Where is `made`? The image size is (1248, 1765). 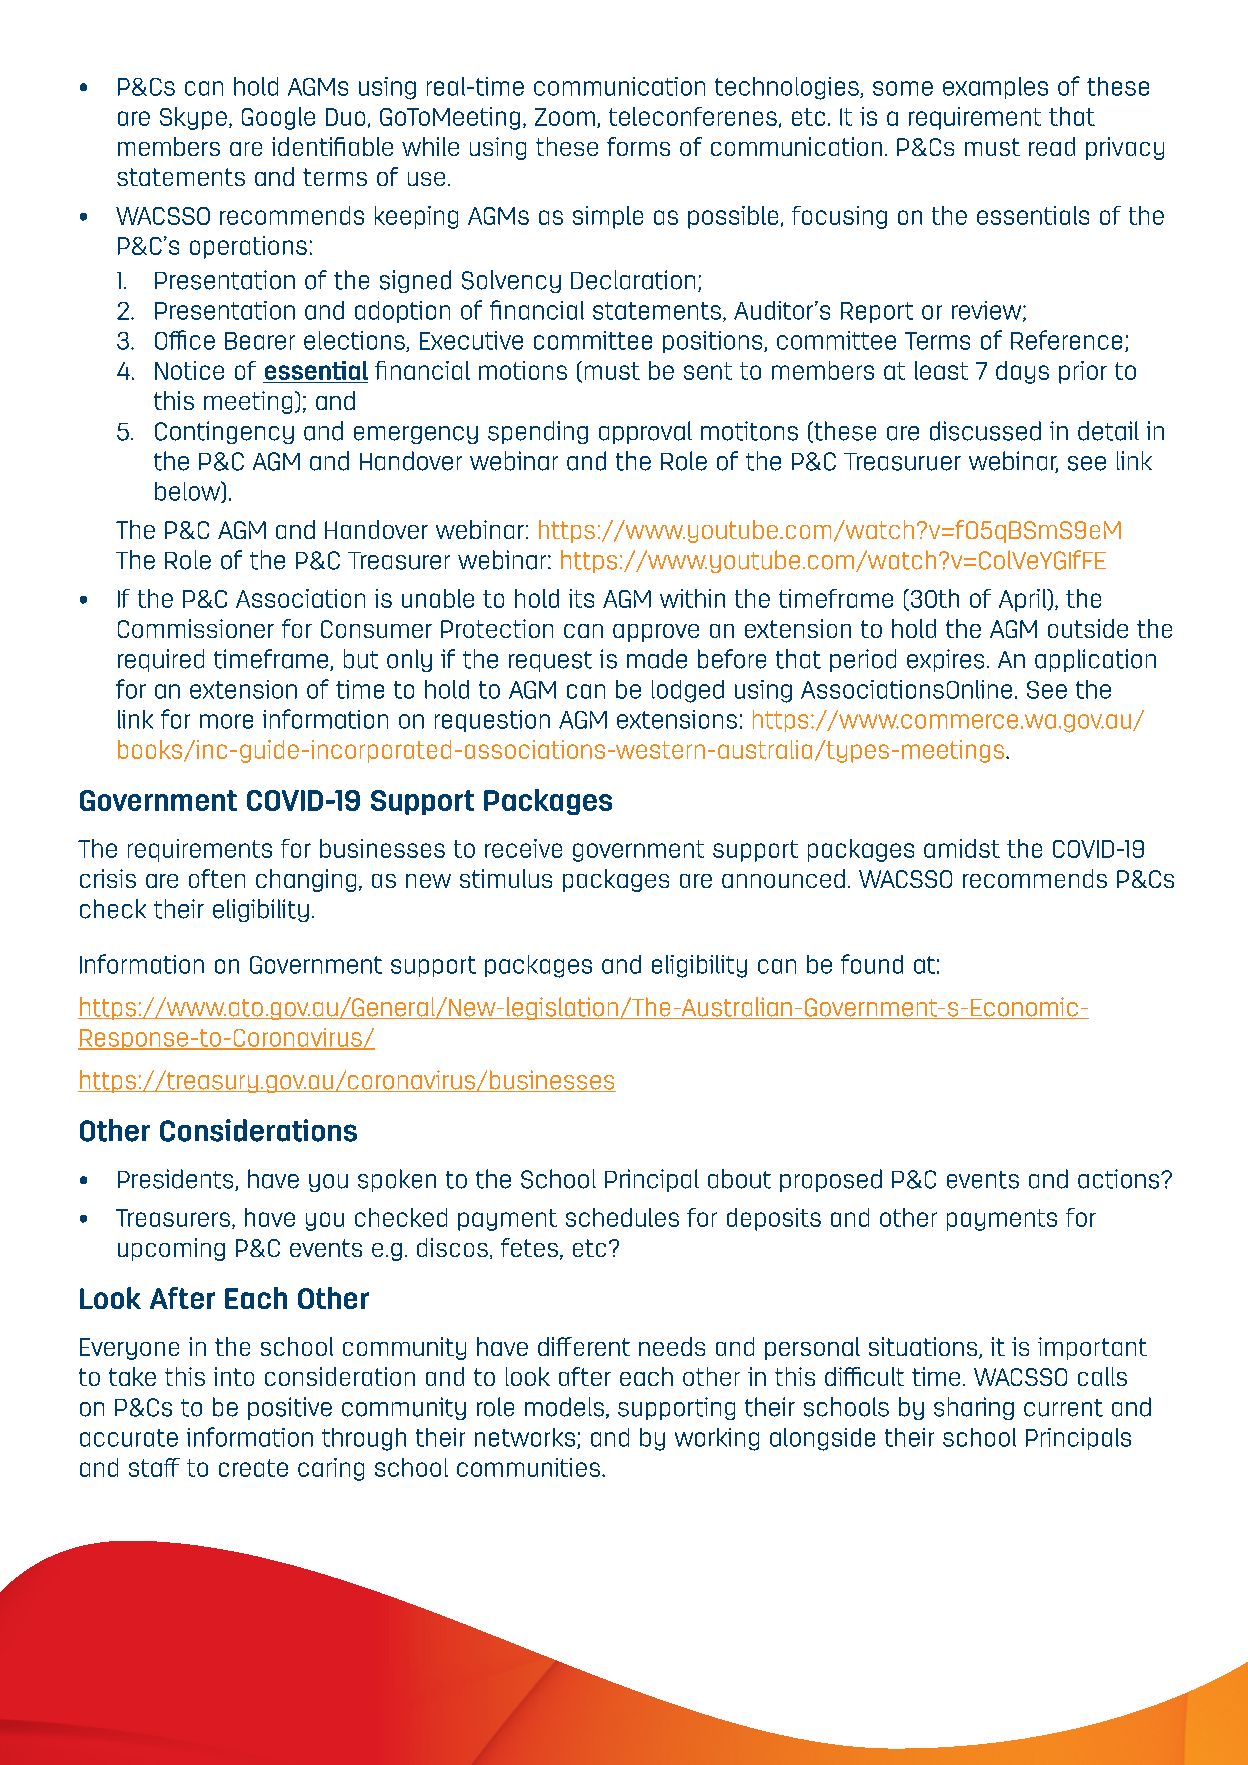 made is located at coordinates (657, 659).
